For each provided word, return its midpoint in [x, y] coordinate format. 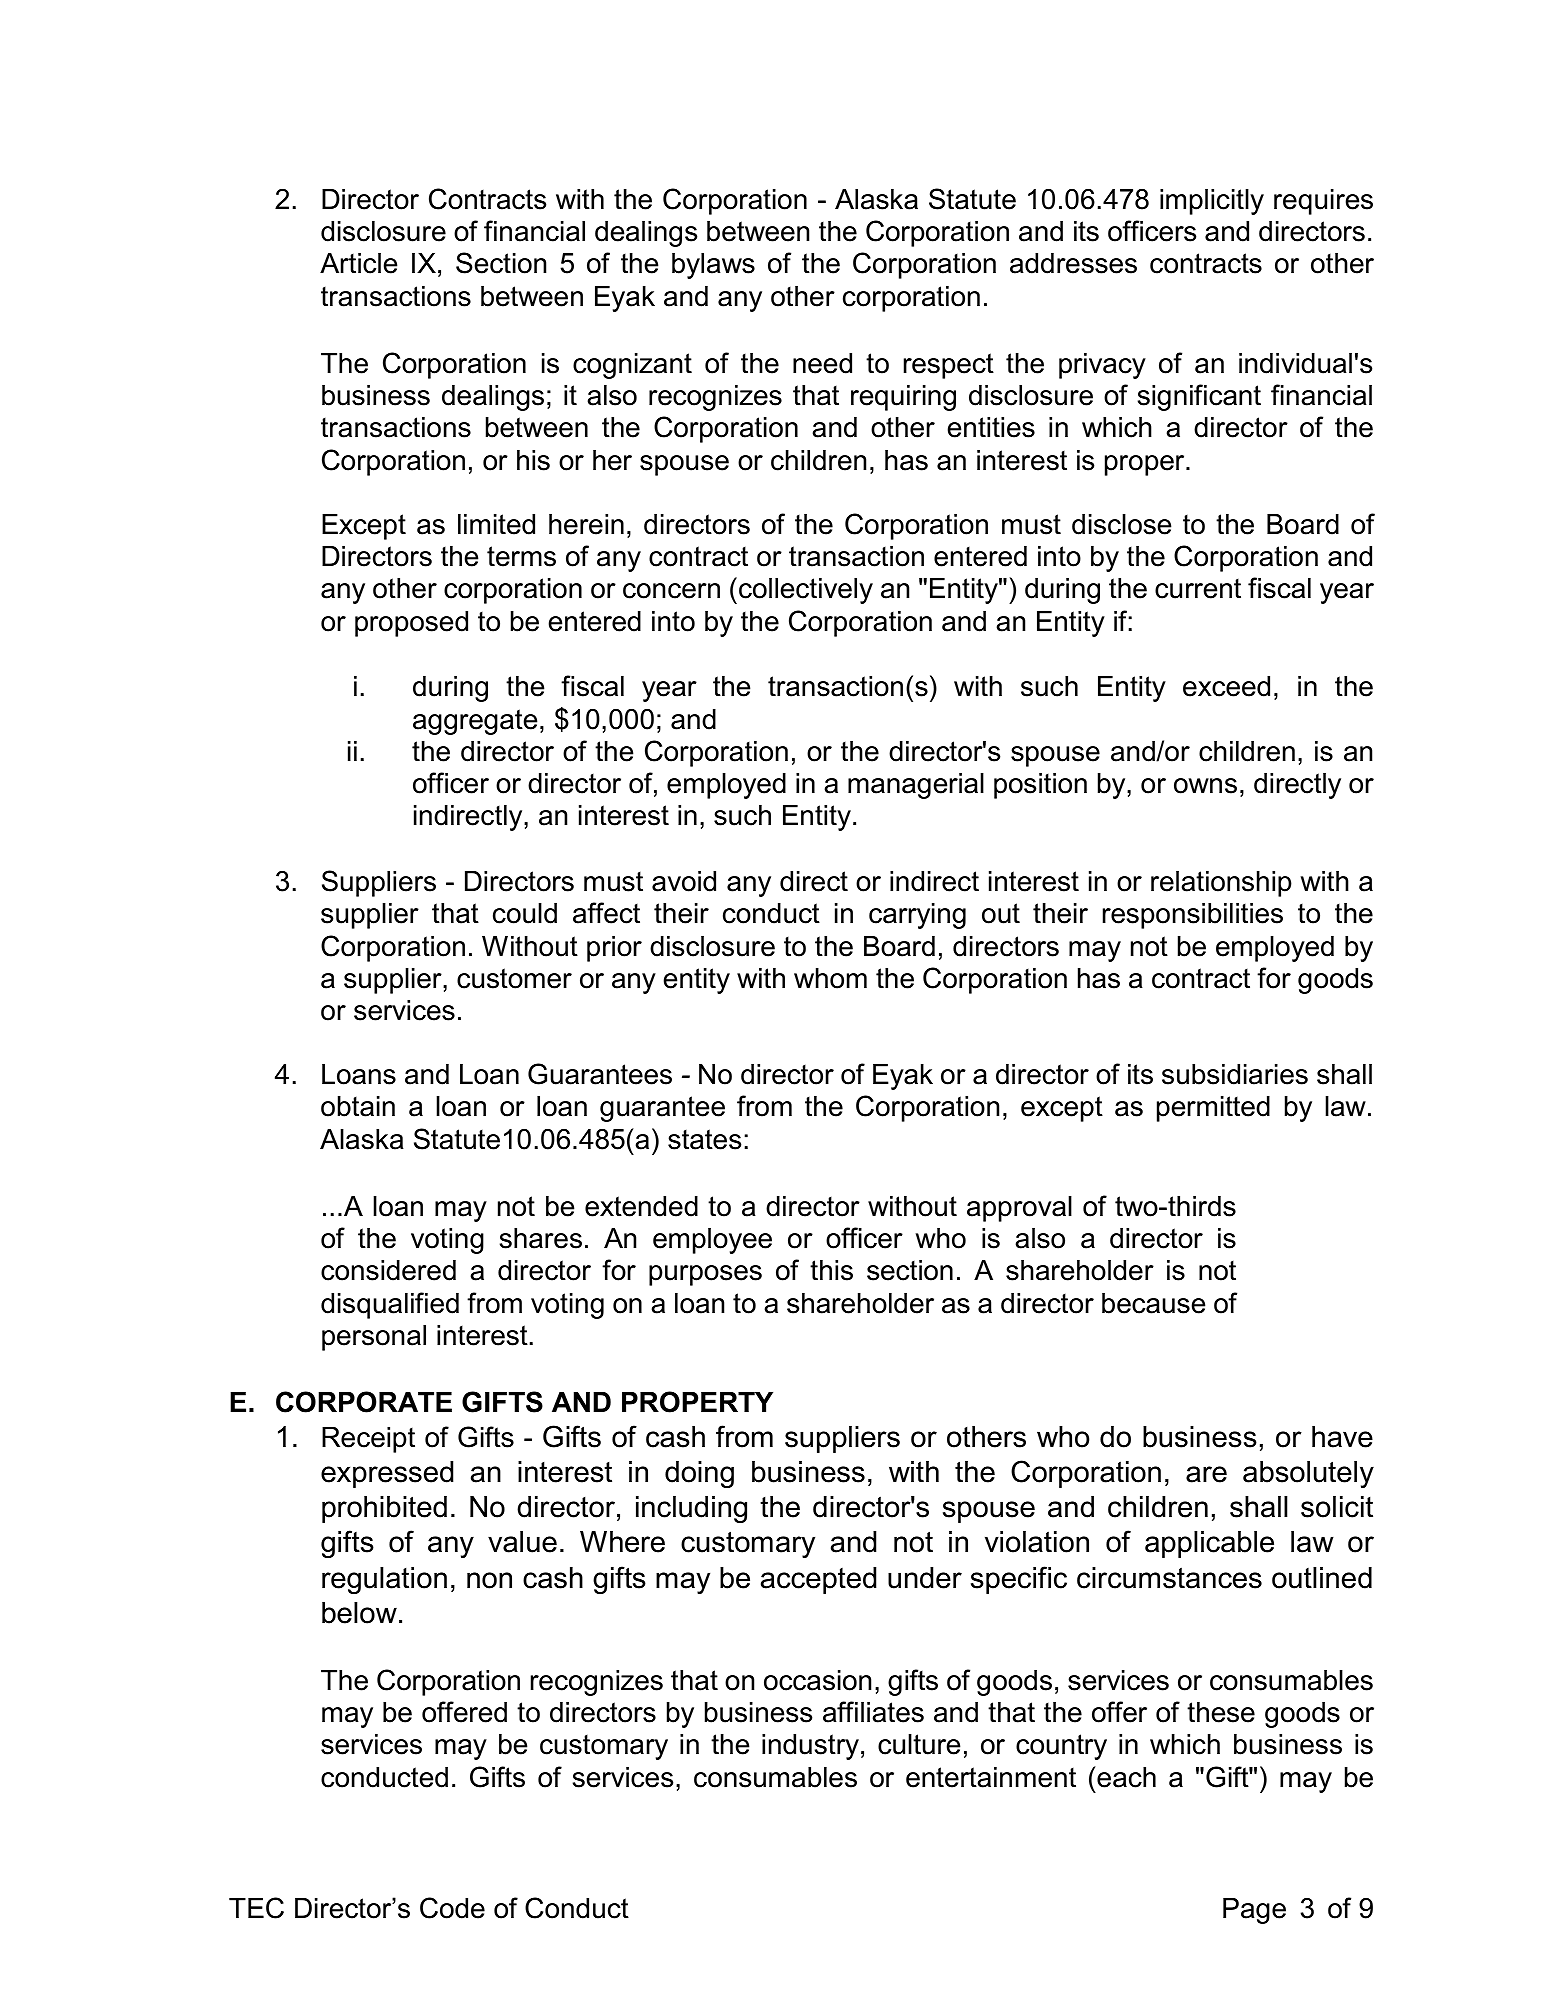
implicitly [1212, 202]
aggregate [475, 722]
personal [374, 1338]
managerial [916, 786]
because [1153, 1303]
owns [1205, 786]
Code [452, 1908]
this [831, 1270]
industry [810, 1747]
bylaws [713, 266]
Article [358, 263]
